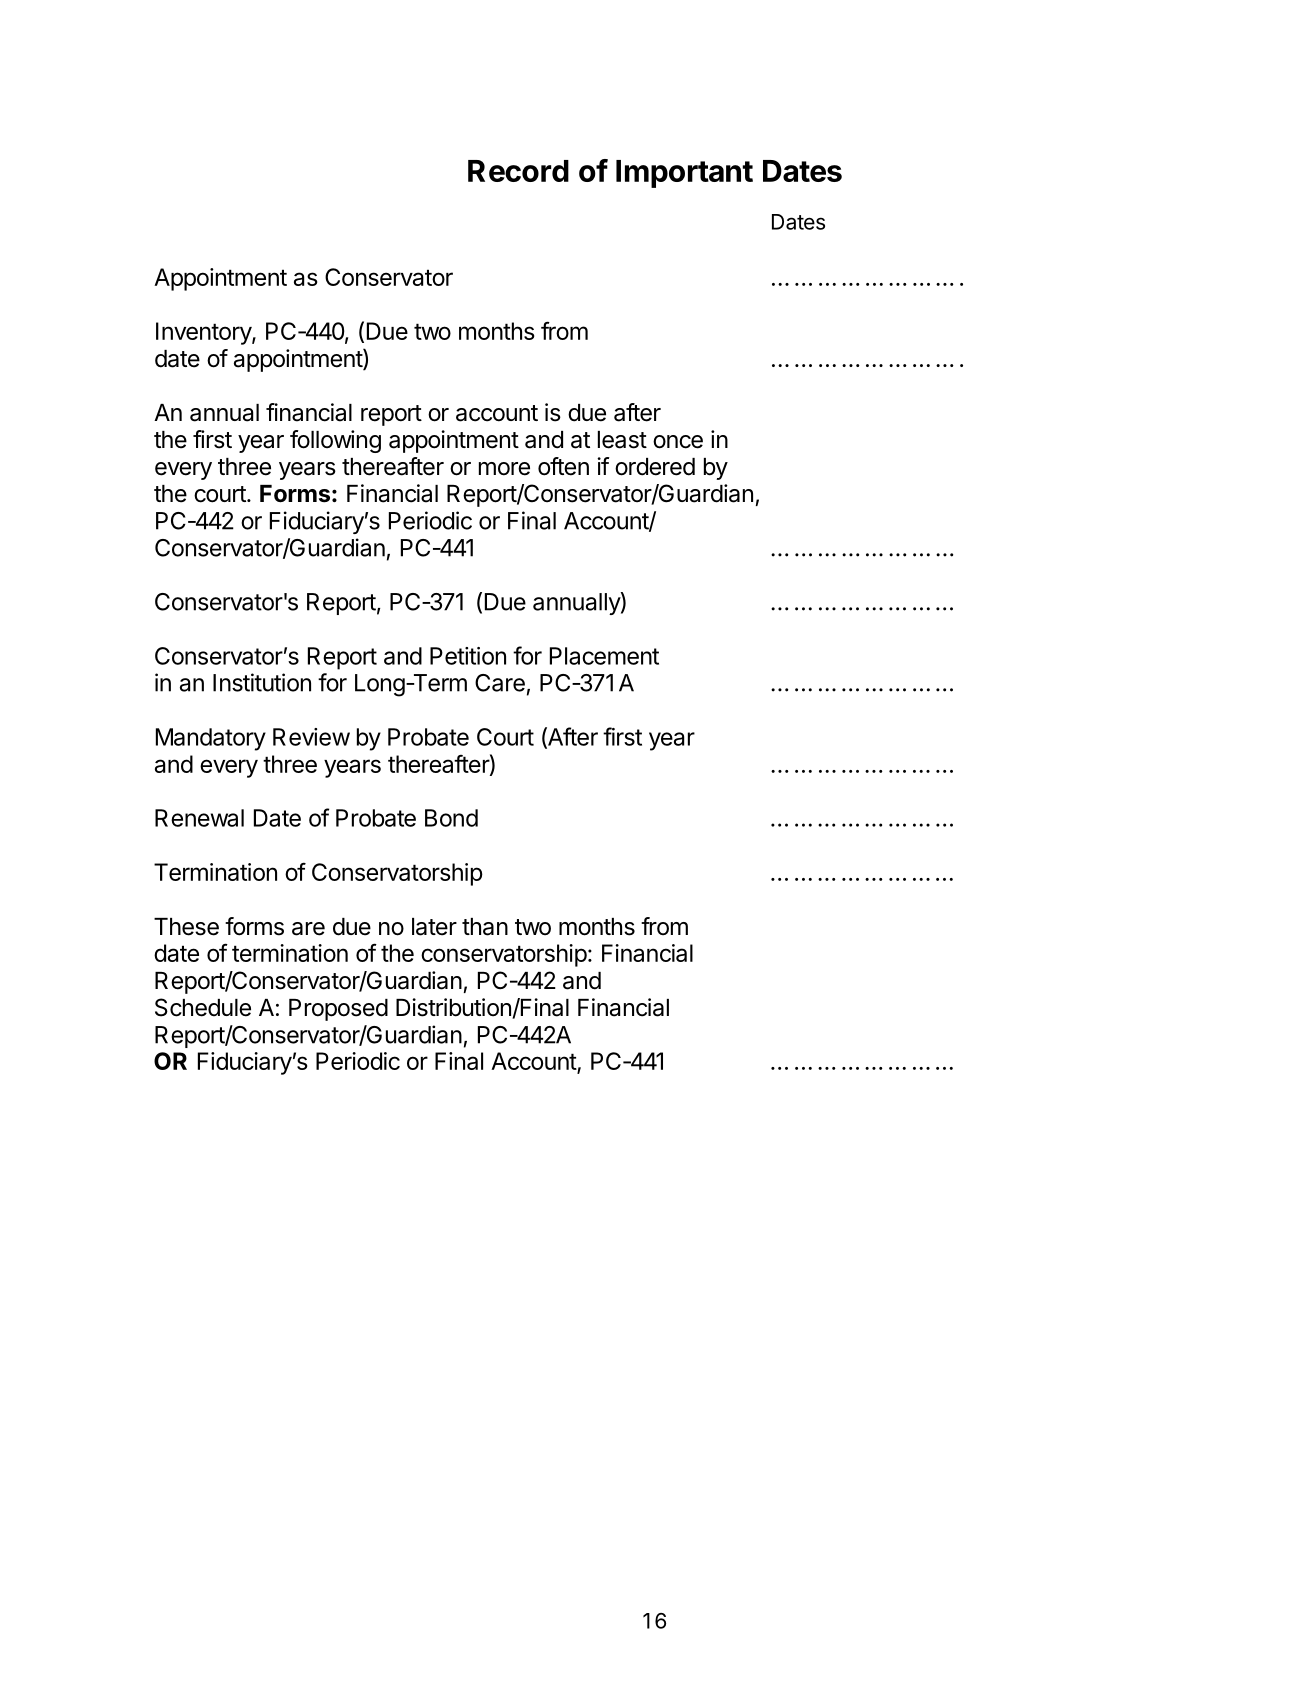  Describe the element at coordinates (622, 440) in the screenshot. I see `least` at that location.
